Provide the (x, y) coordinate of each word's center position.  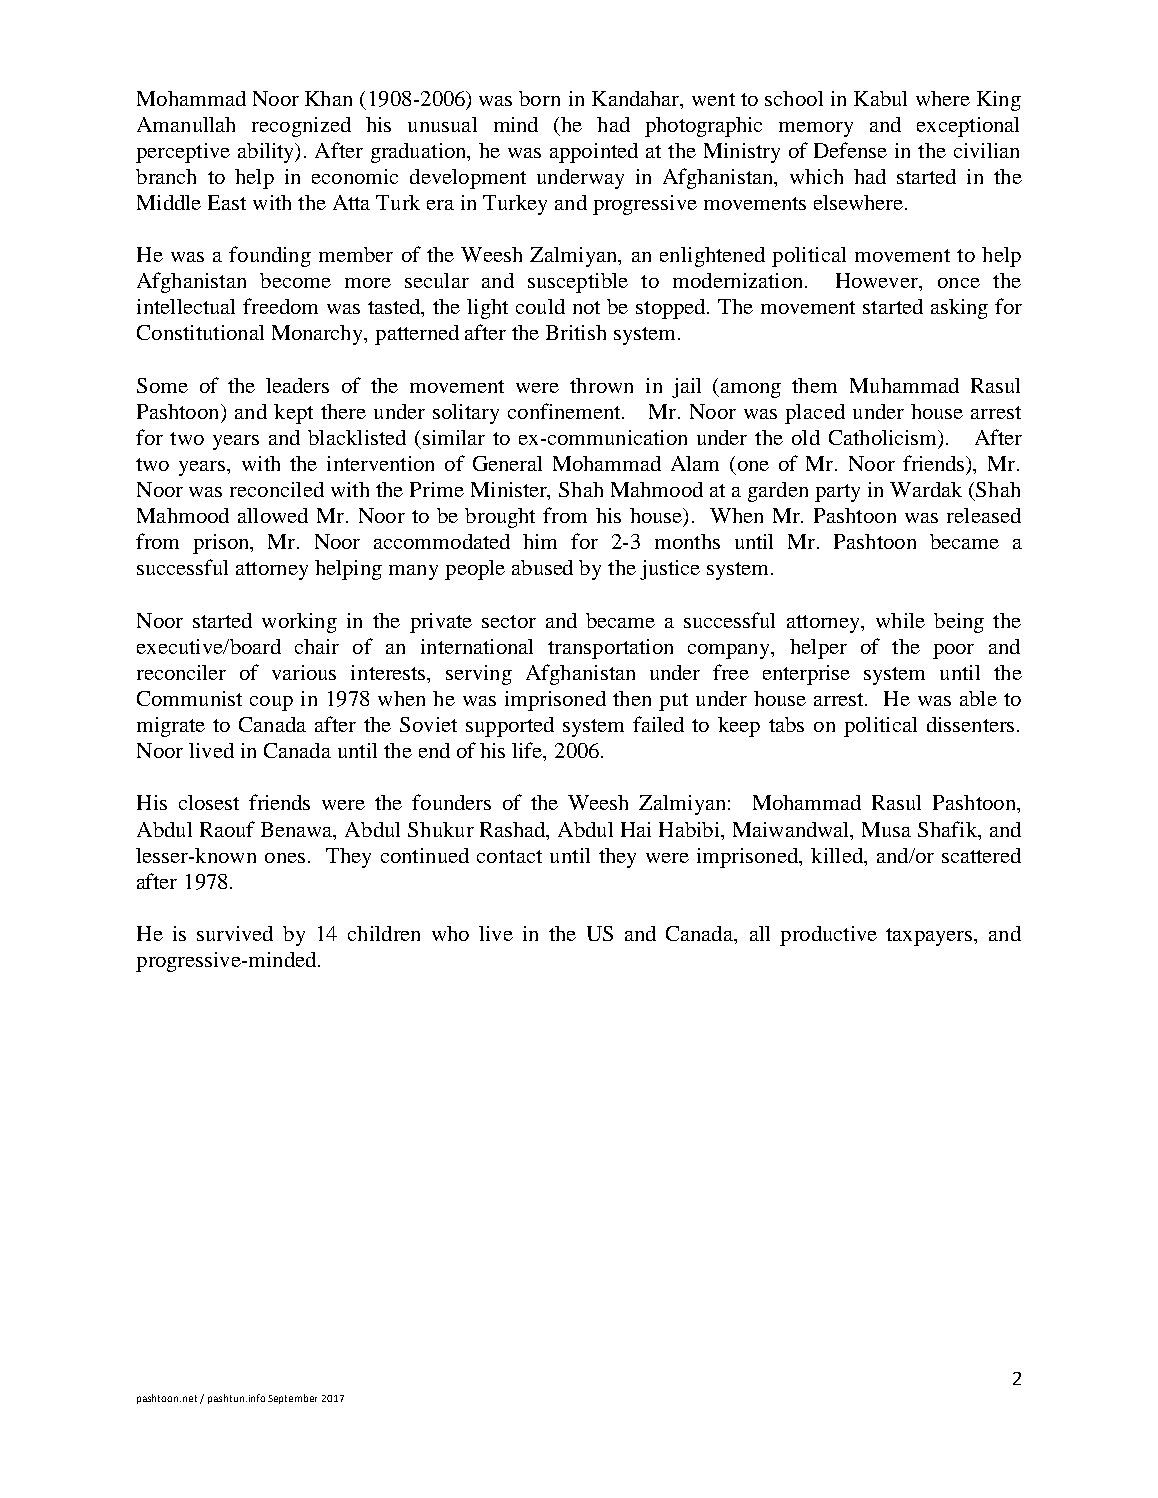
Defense (850, 150)
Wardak (926, 489)
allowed (273, 515)
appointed (594, 153)
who (450, 933)
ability (267, 153)
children (384, 933)
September (292, 1399)
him (540, 541)
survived (235, 933)
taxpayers (930, 937)
